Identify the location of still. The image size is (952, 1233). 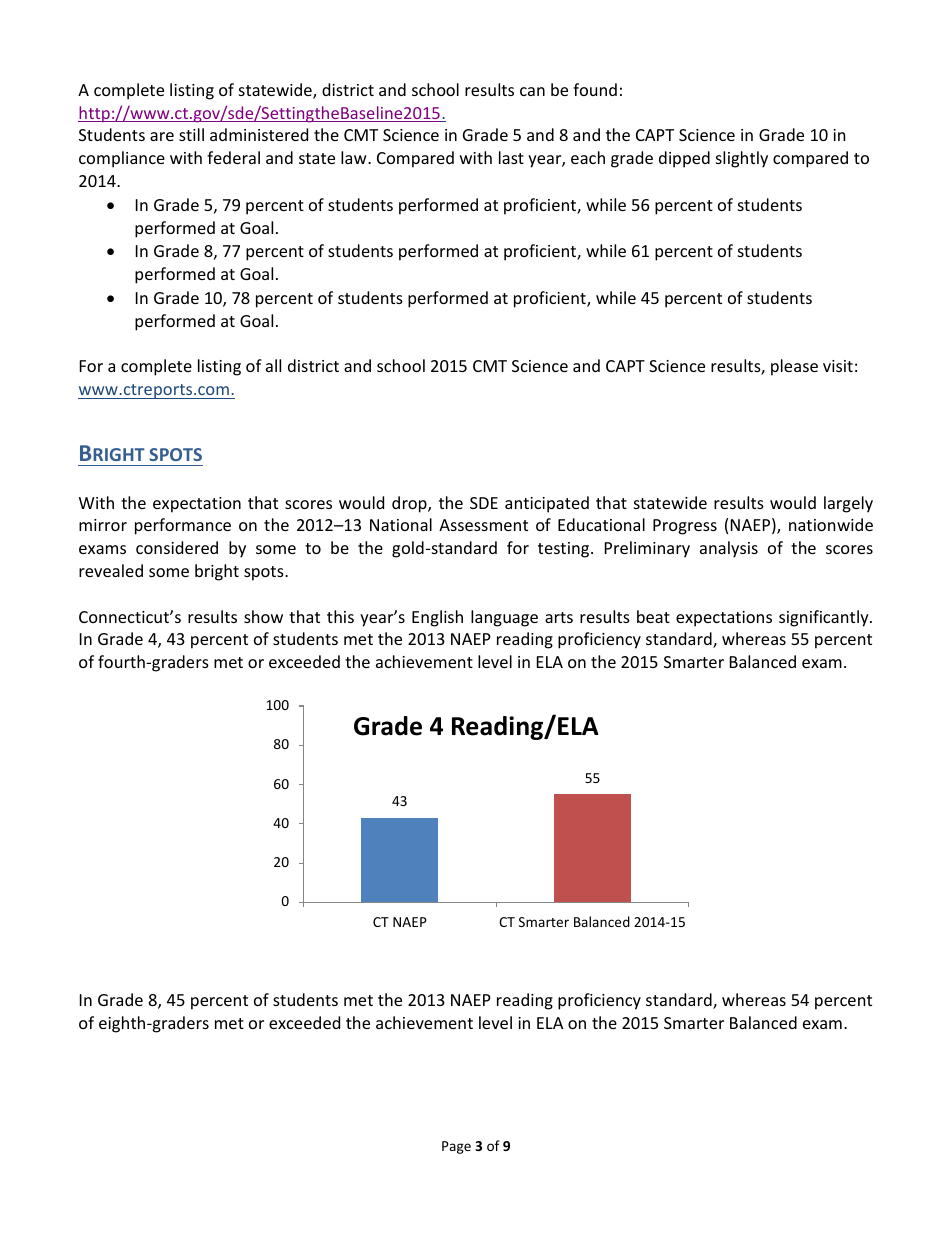
(191, 134).
